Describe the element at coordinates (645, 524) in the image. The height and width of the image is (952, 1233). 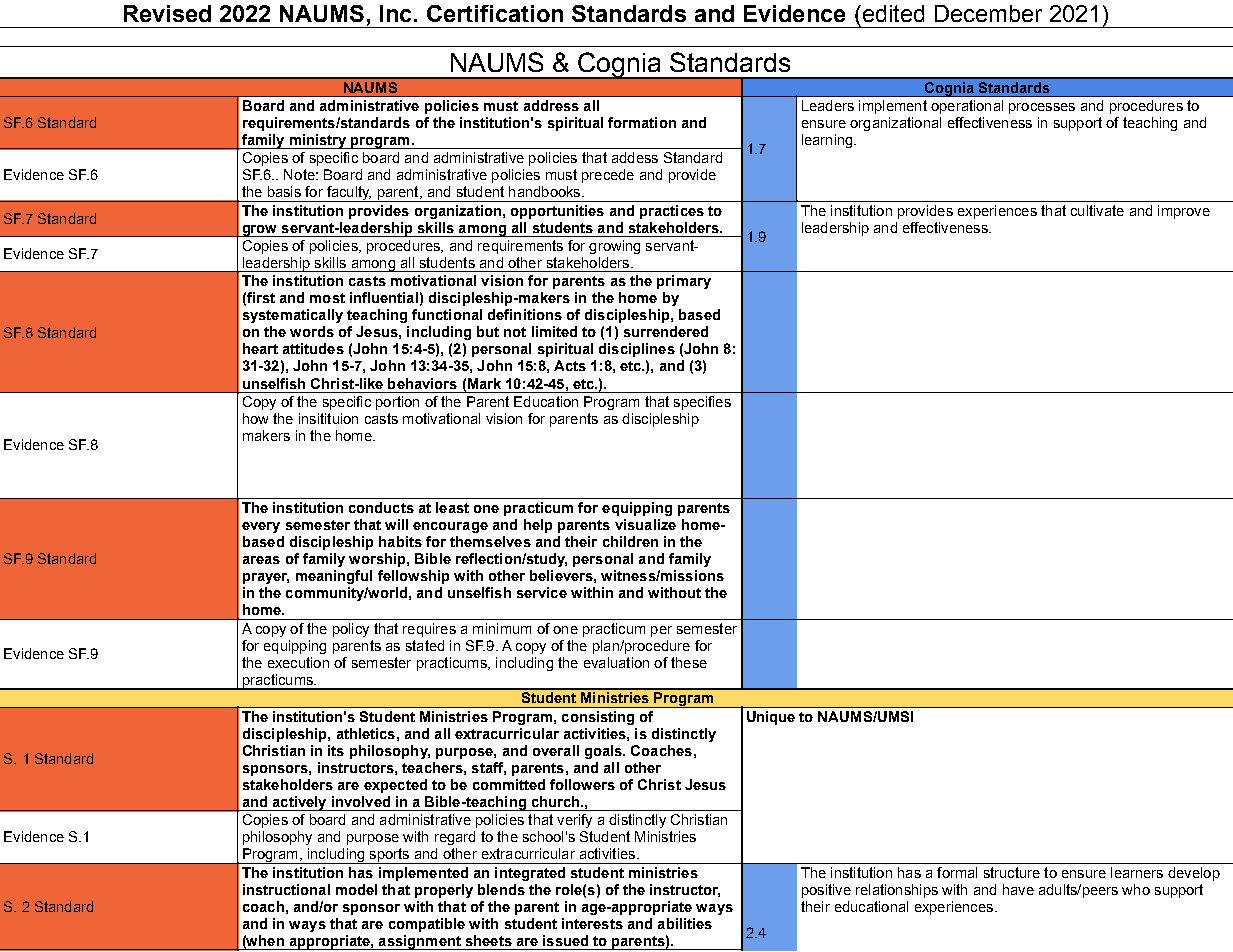
I see `visualize` at that location.
